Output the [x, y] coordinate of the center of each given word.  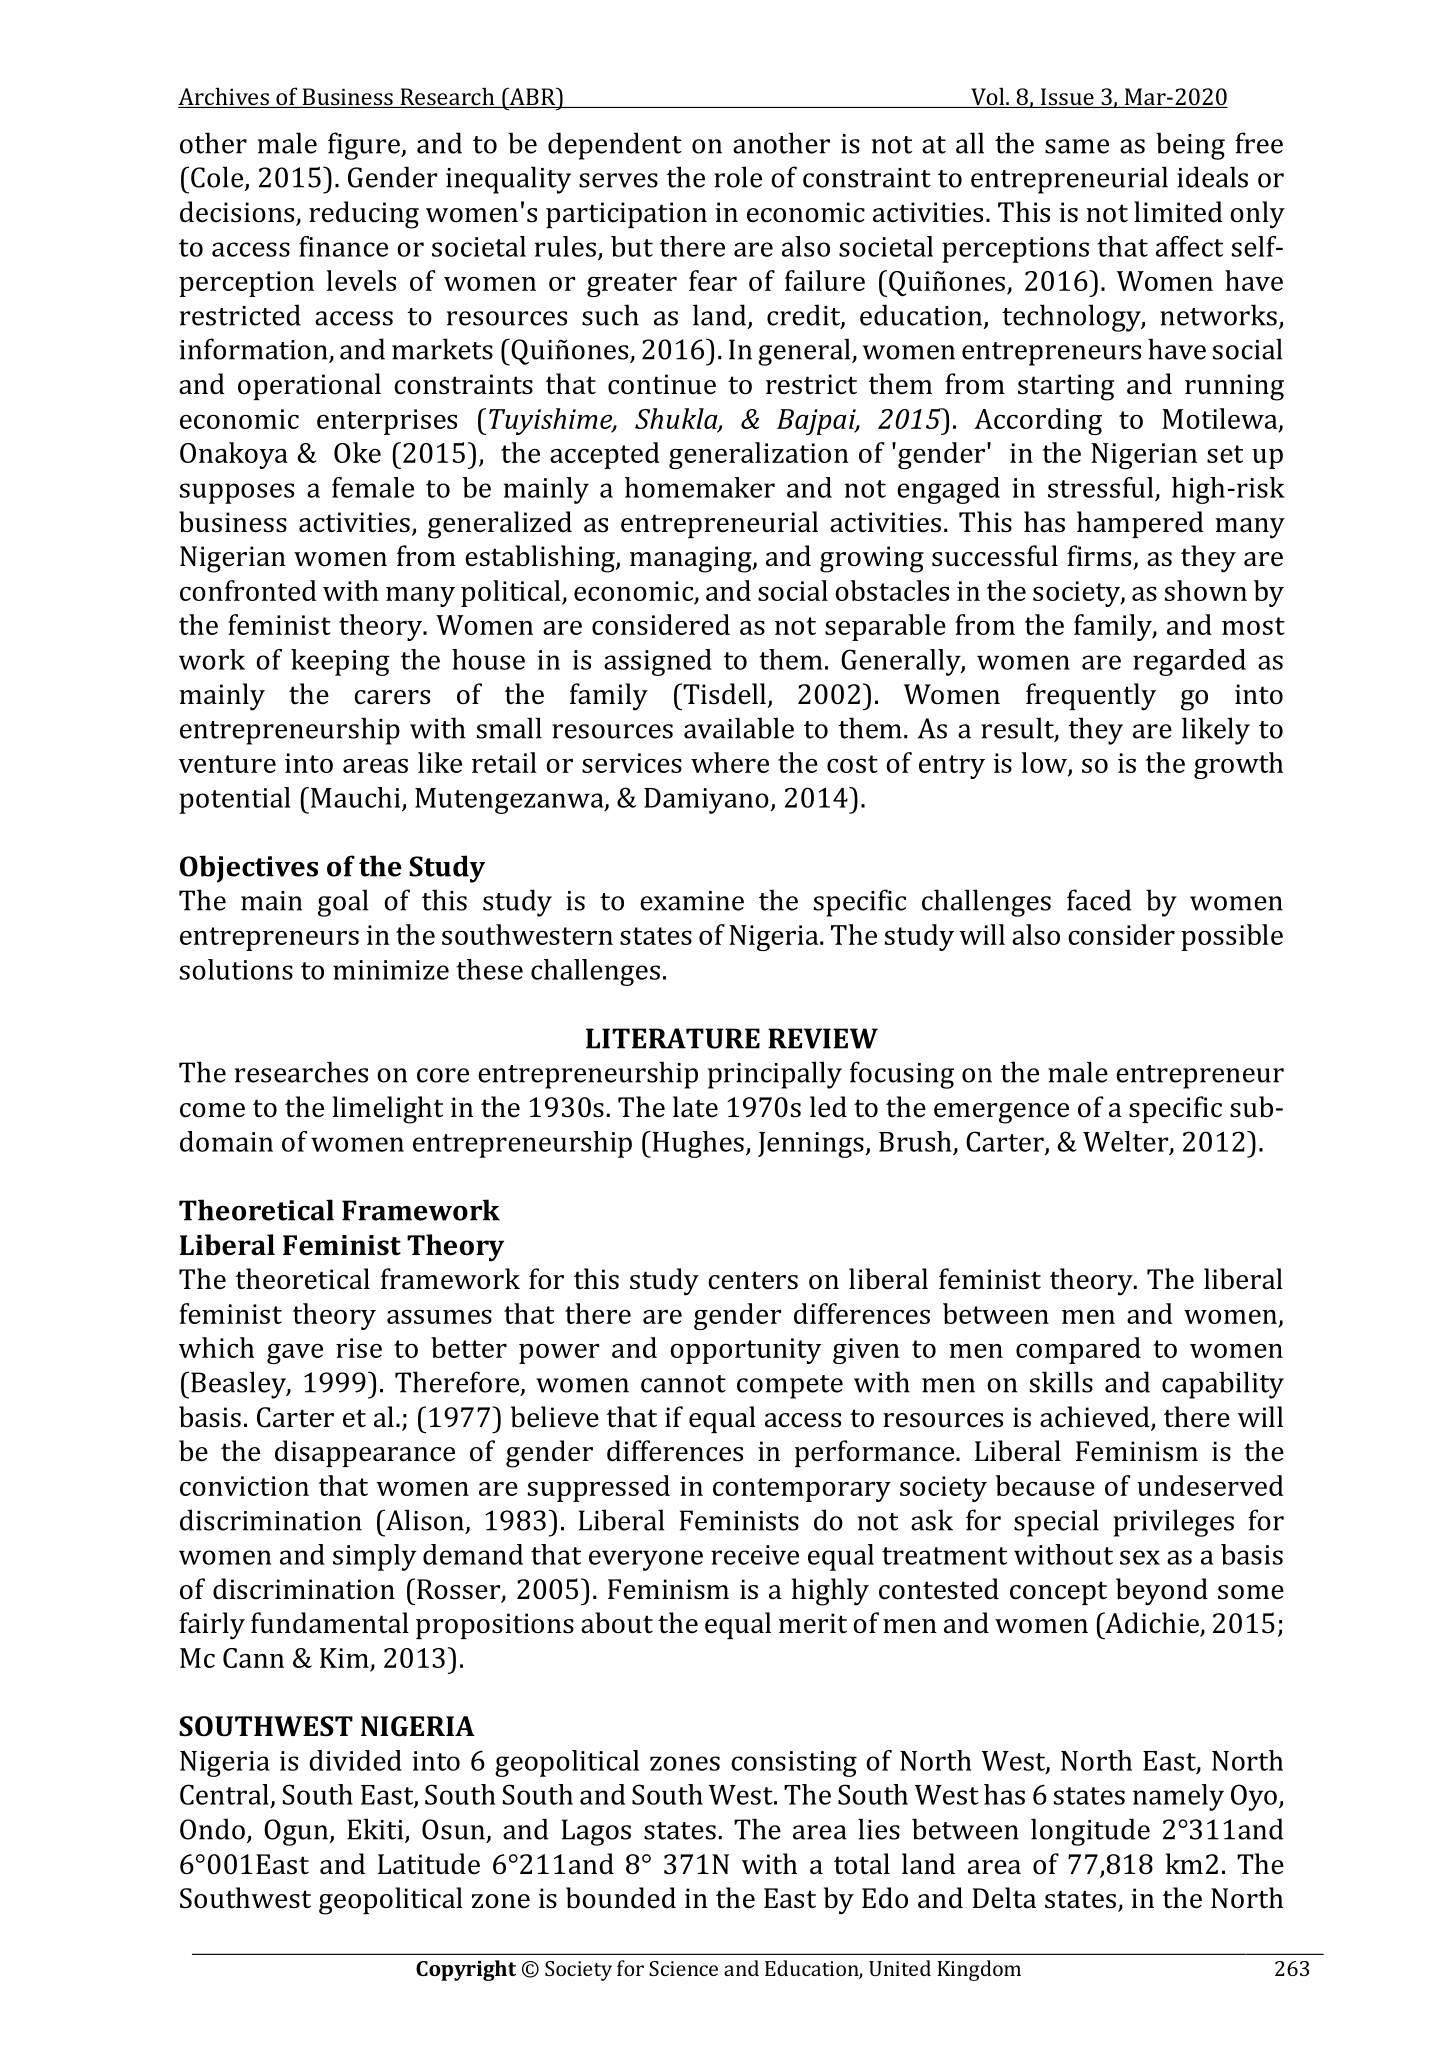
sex [1140, 1557]
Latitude [429, 1864]
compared [1078, 1350]
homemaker [700, 487]
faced [1099, 900]
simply [374, 1557]
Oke [357, 452]
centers [753, 1280]
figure [365, 146]
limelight [388, 1110]
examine [692, 901]
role [738, 177]
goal [343, 903]
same [1077, 146]
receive [755, 1555]
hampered [1140, 524]
